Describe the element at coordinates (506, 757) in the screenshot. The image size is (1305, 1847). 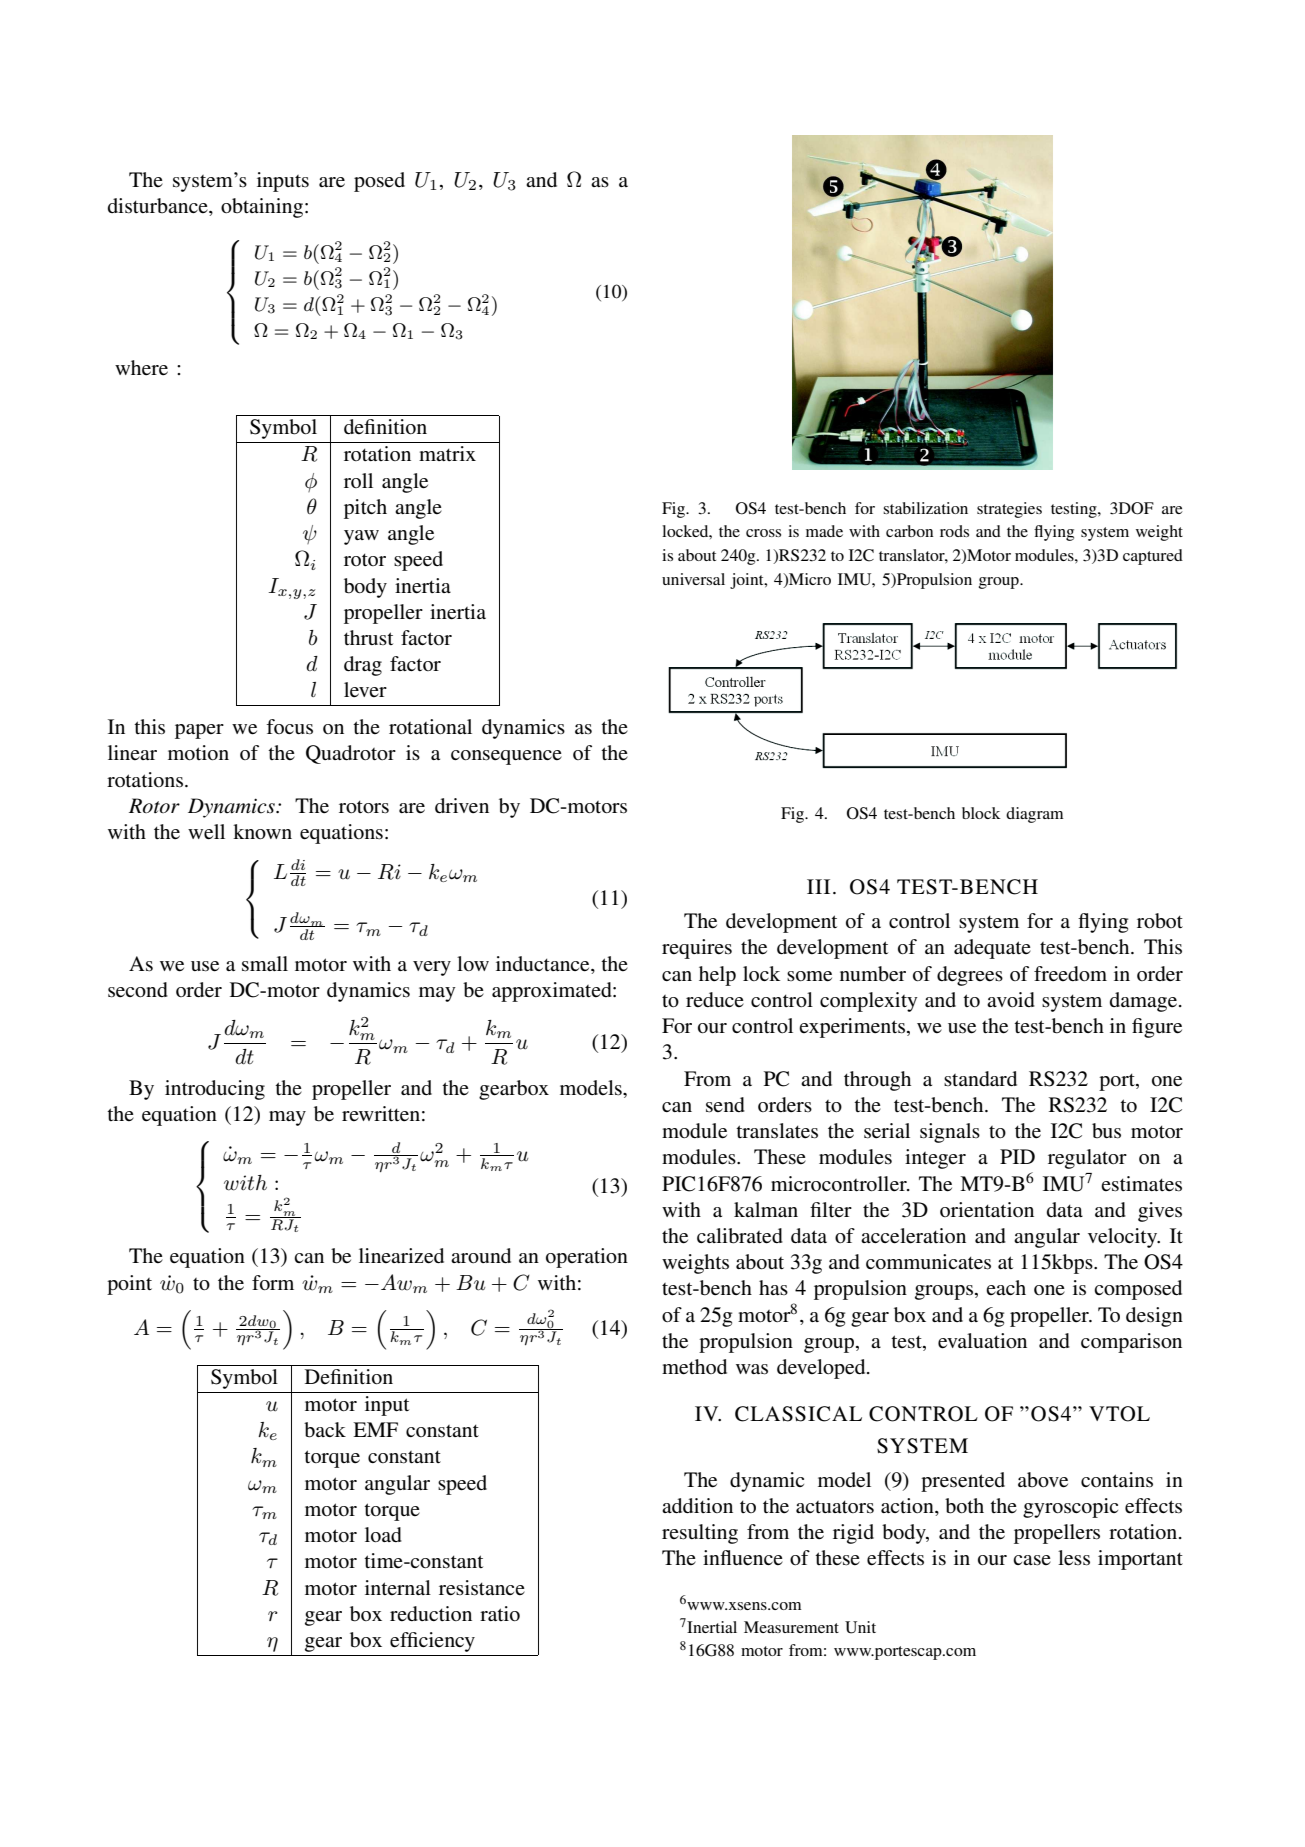
I see `consequence` at that location.
